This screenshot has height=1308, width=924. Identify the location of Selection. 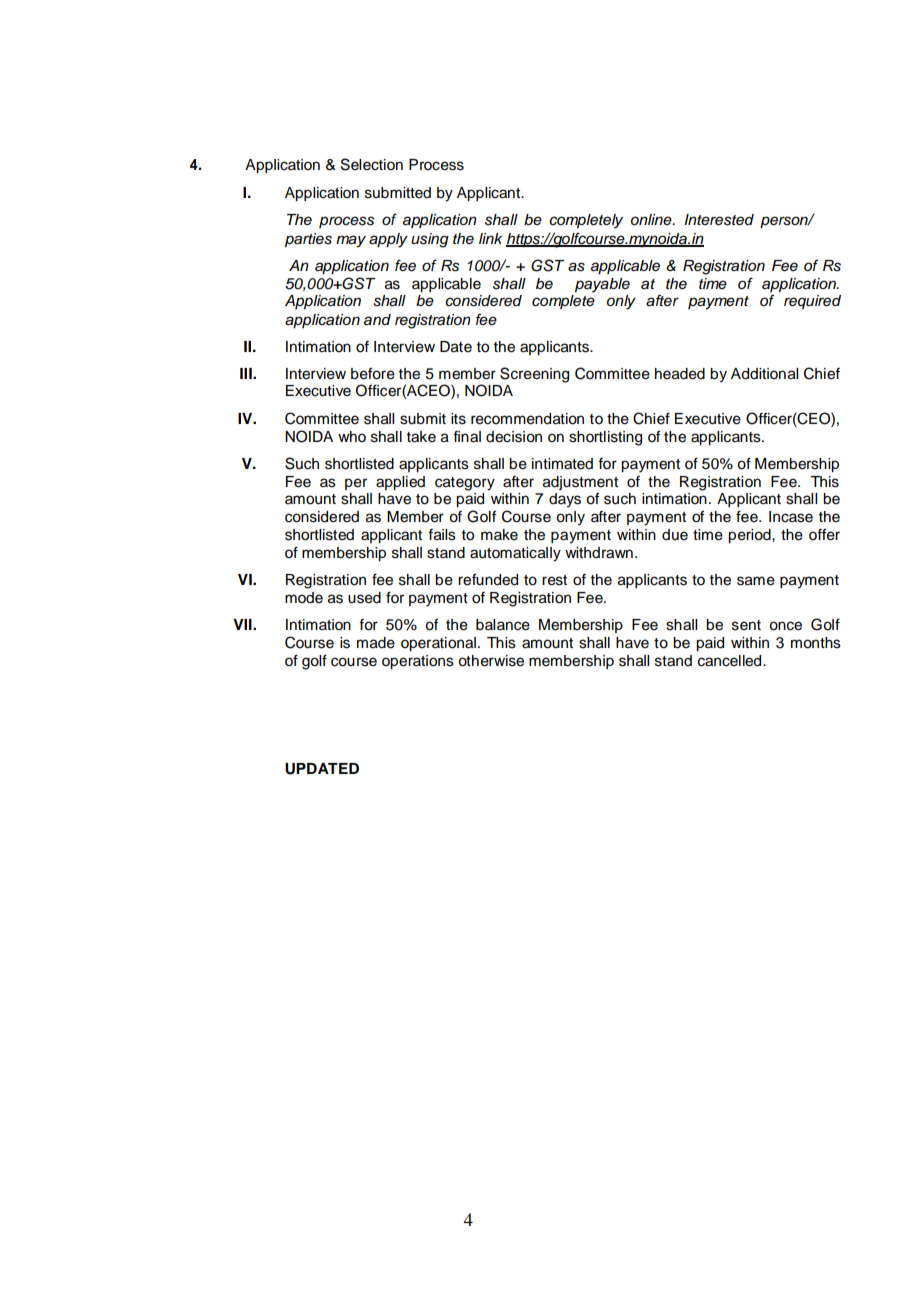
(372, 164).
